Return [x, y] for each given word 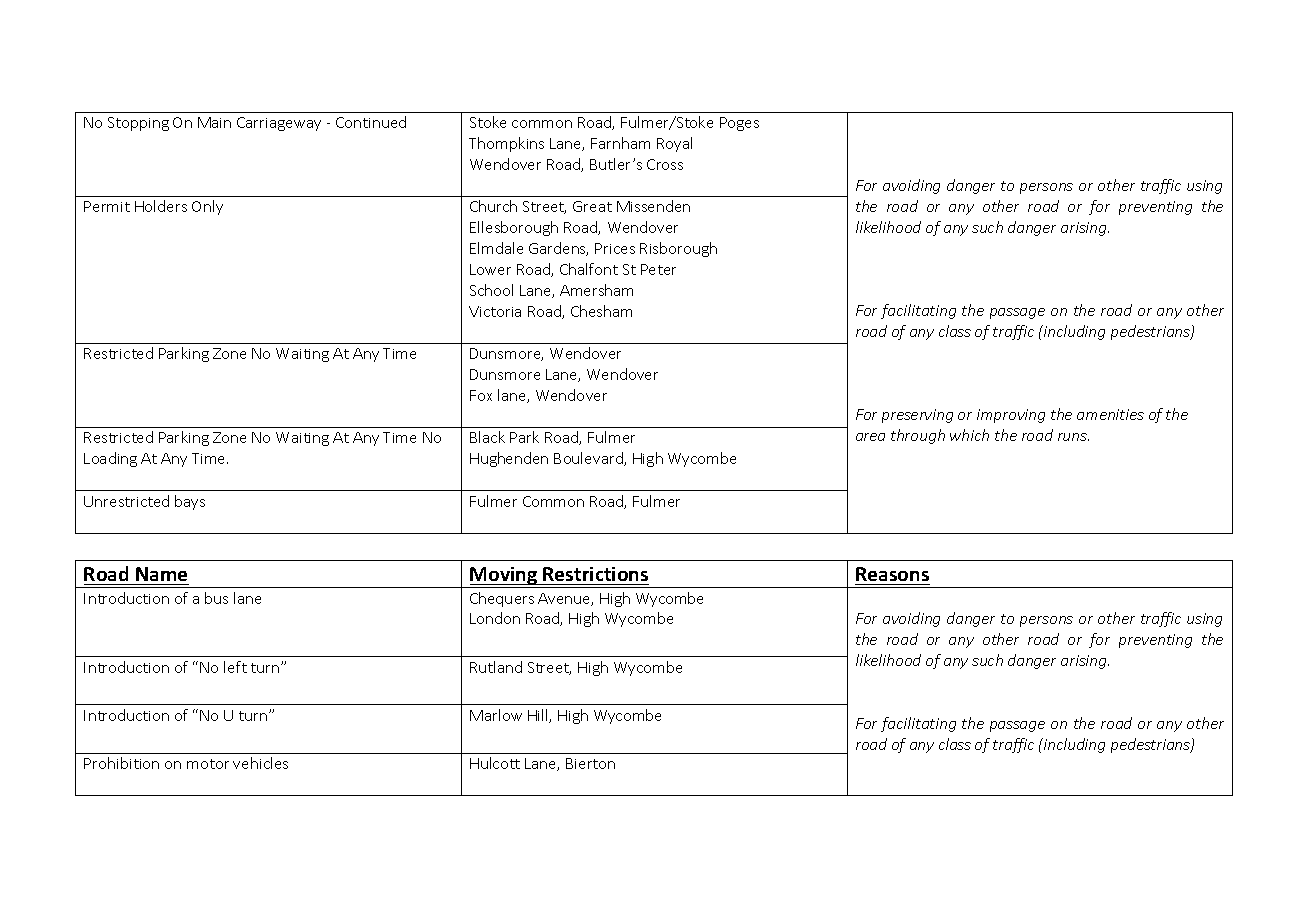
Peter [658, 269]
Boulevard [589, 459]
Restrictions [595, 574]
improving [1011, 416]
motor [208, 764]
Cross [665, 164]
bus [216, 598]
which [969, 435]
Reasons [892, 574]
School [491, 290]
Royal [674, 144]
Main [214, 122]
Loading [110, 459]
